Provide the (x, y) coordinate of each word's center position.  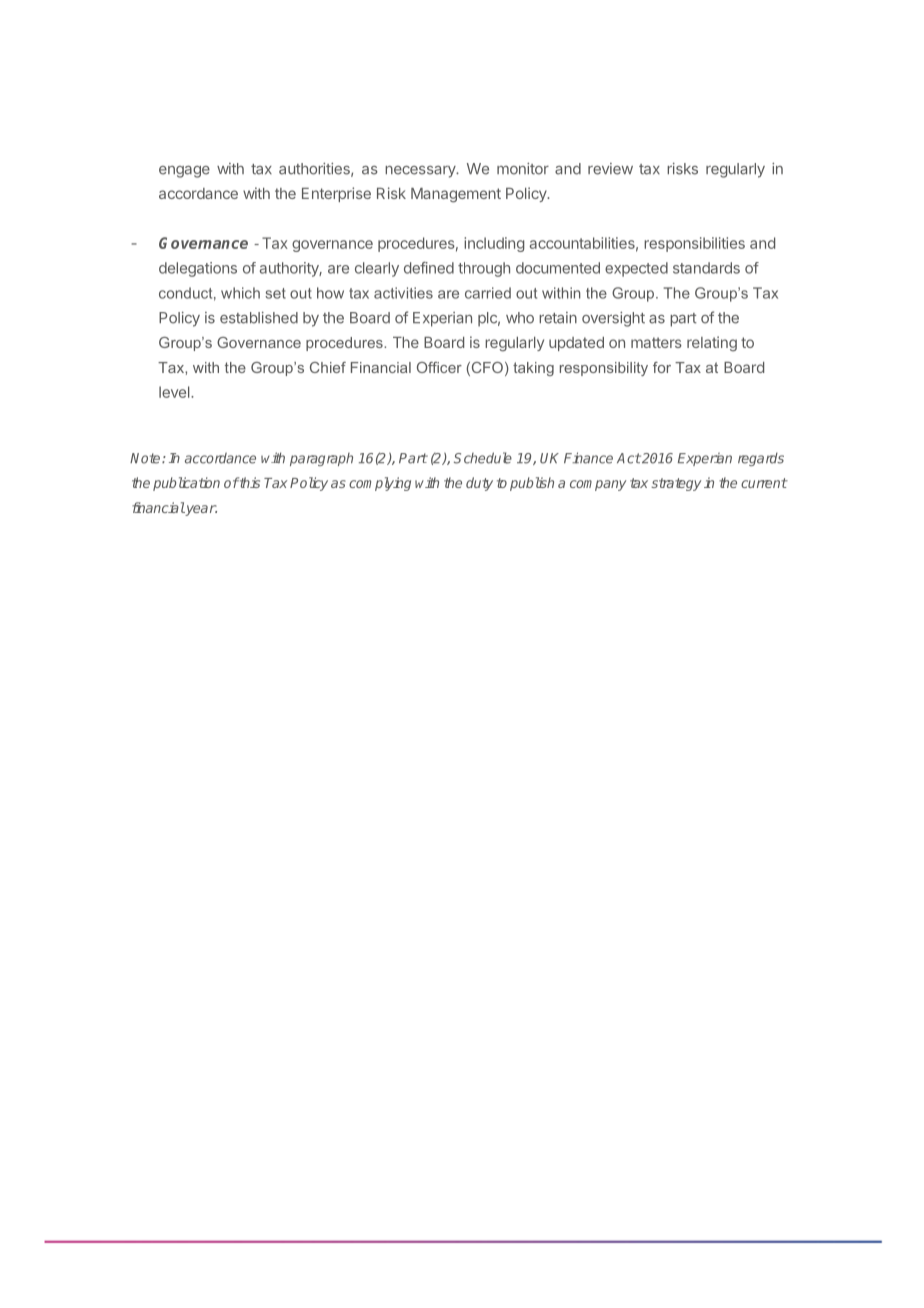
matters (656, 342)
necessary (421, 172)
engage (184, 172)
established (259, 318)
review (610, 169)
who (520, 318)
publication (186, 484)
